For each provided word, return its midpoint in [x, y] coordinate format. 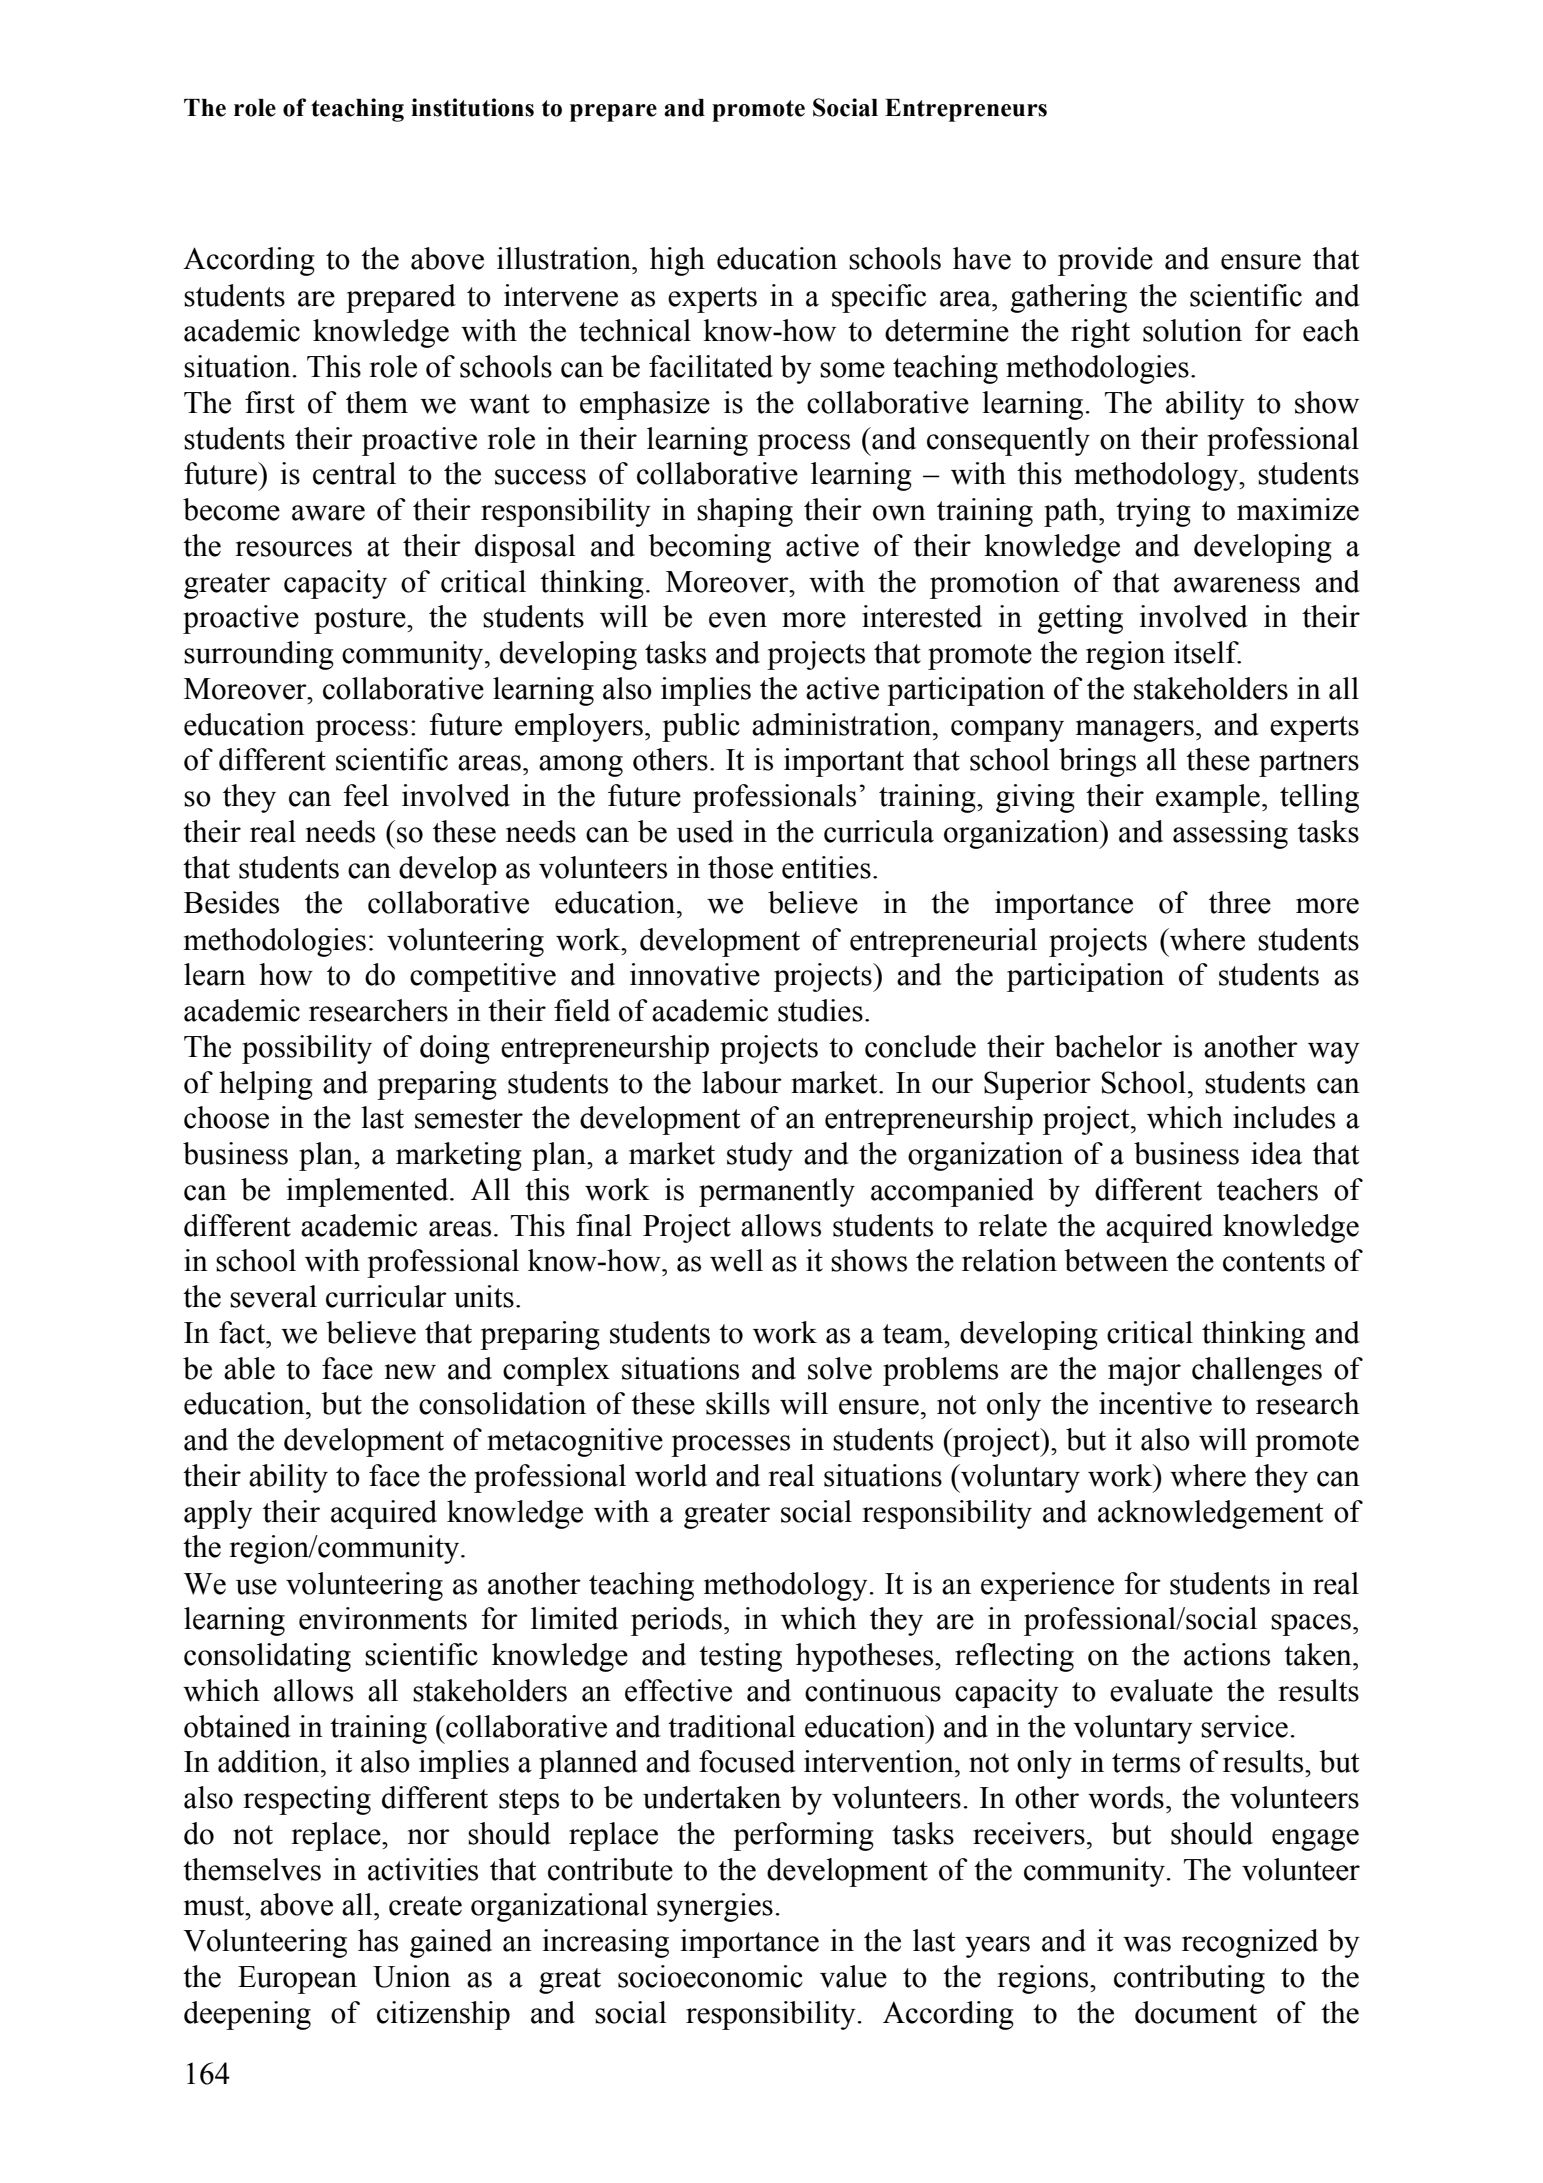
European [297, 1980]
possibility [307, 1049]
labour [742, 1082]
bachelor [1108, 1046]
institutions [472, 107]
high [677, 261]
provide [1105, 261]
